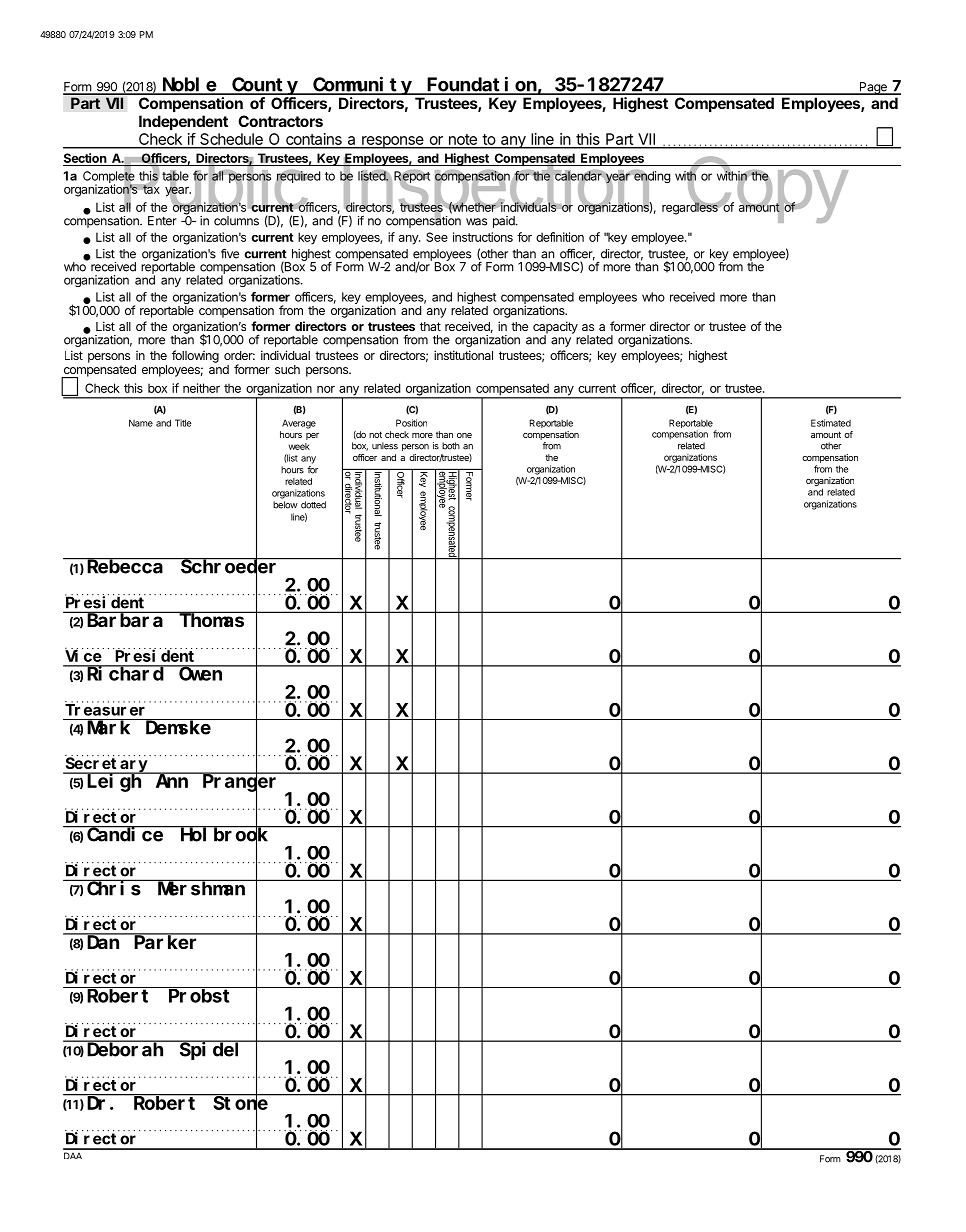 The image size is (966, 1232). I want to click on both, so click(451, 446).
